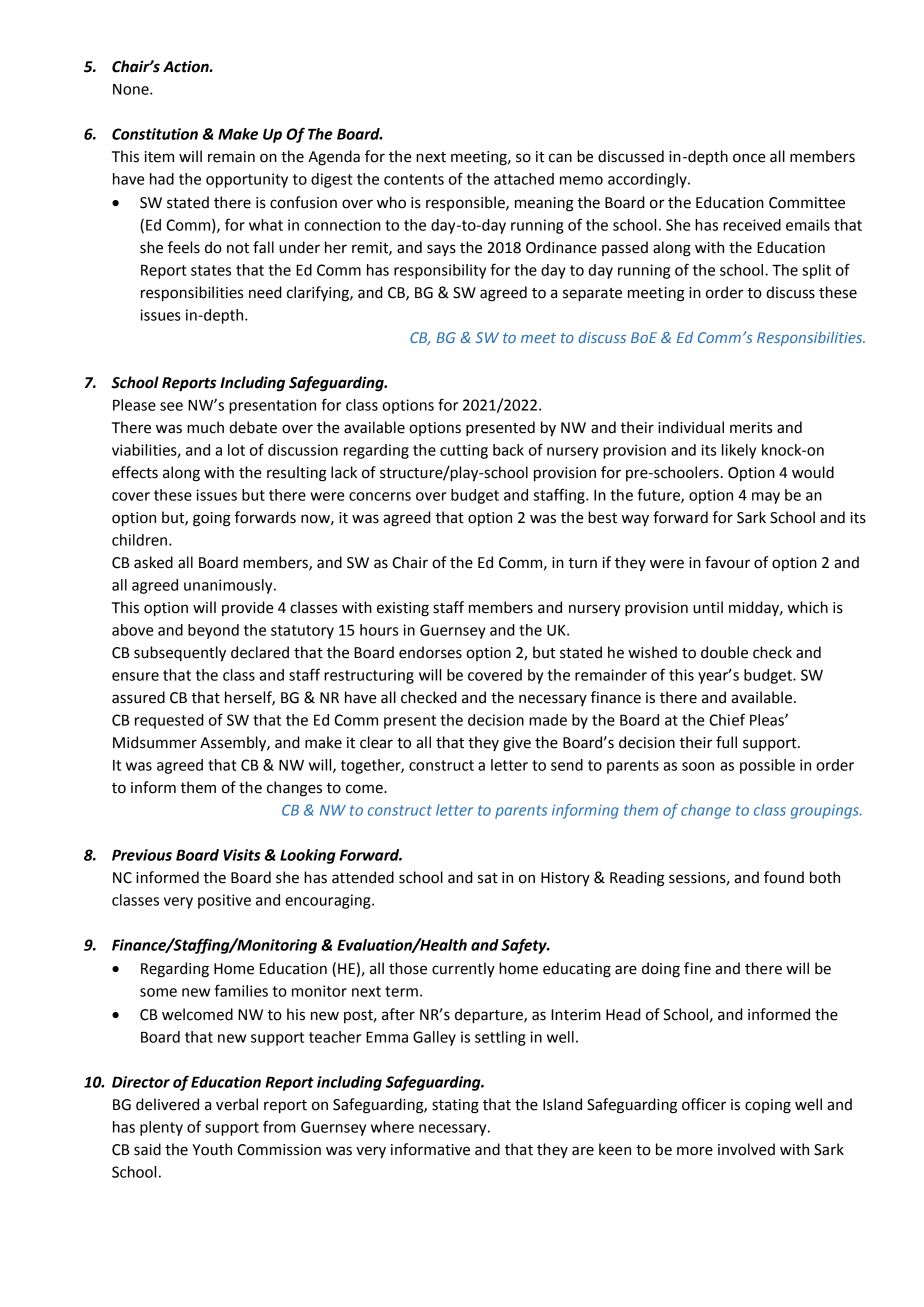 The width and height of the screenshot is (924, 1307). I want to click on verbal, so click(237, 1104).
